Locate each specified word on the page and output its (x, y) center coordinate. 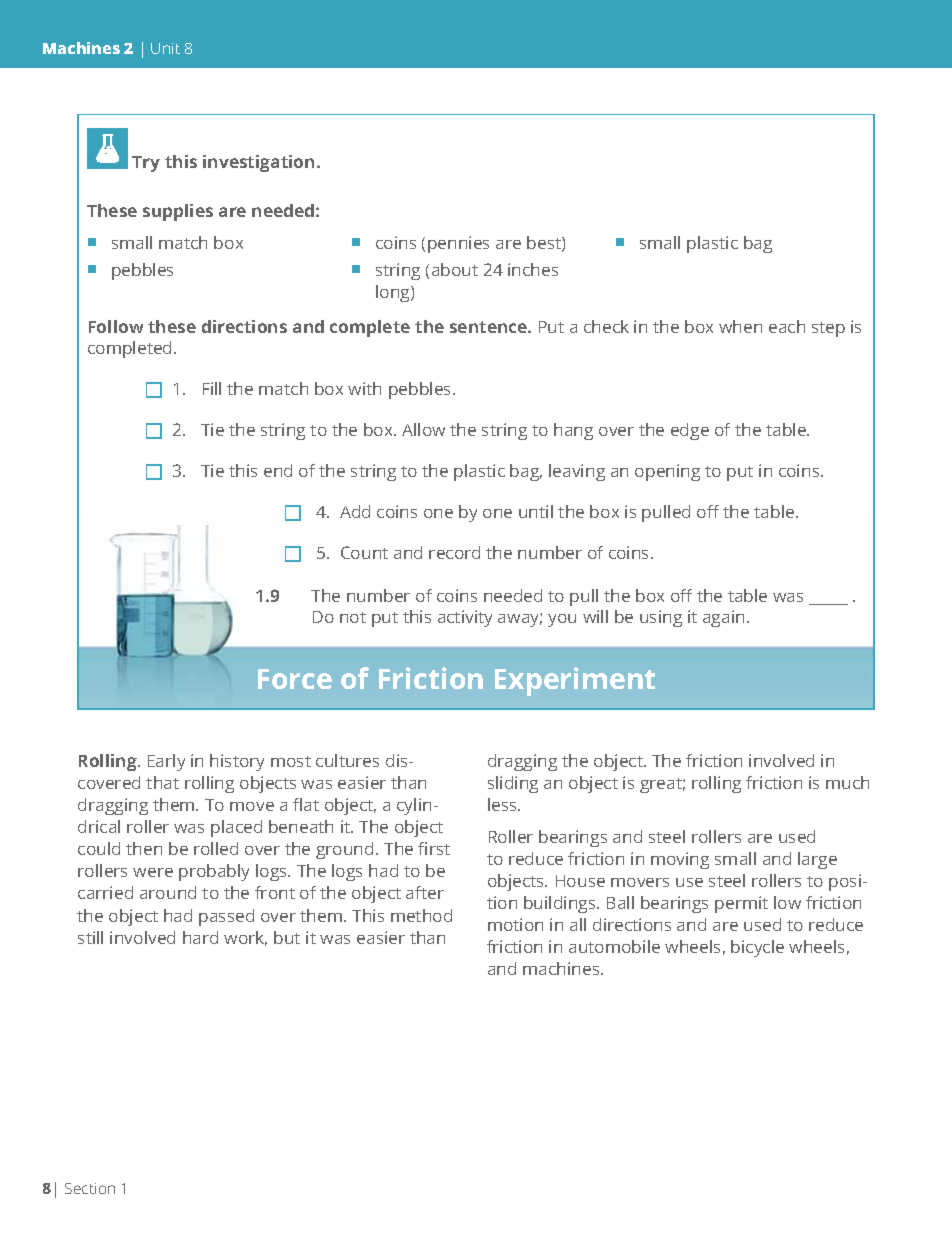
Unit (165, 48)
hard (200, 937)
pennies (458, 244)
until (536, 511)
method (421, 915)
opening (667, 472)
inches (533, 269)
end (278, 470)
